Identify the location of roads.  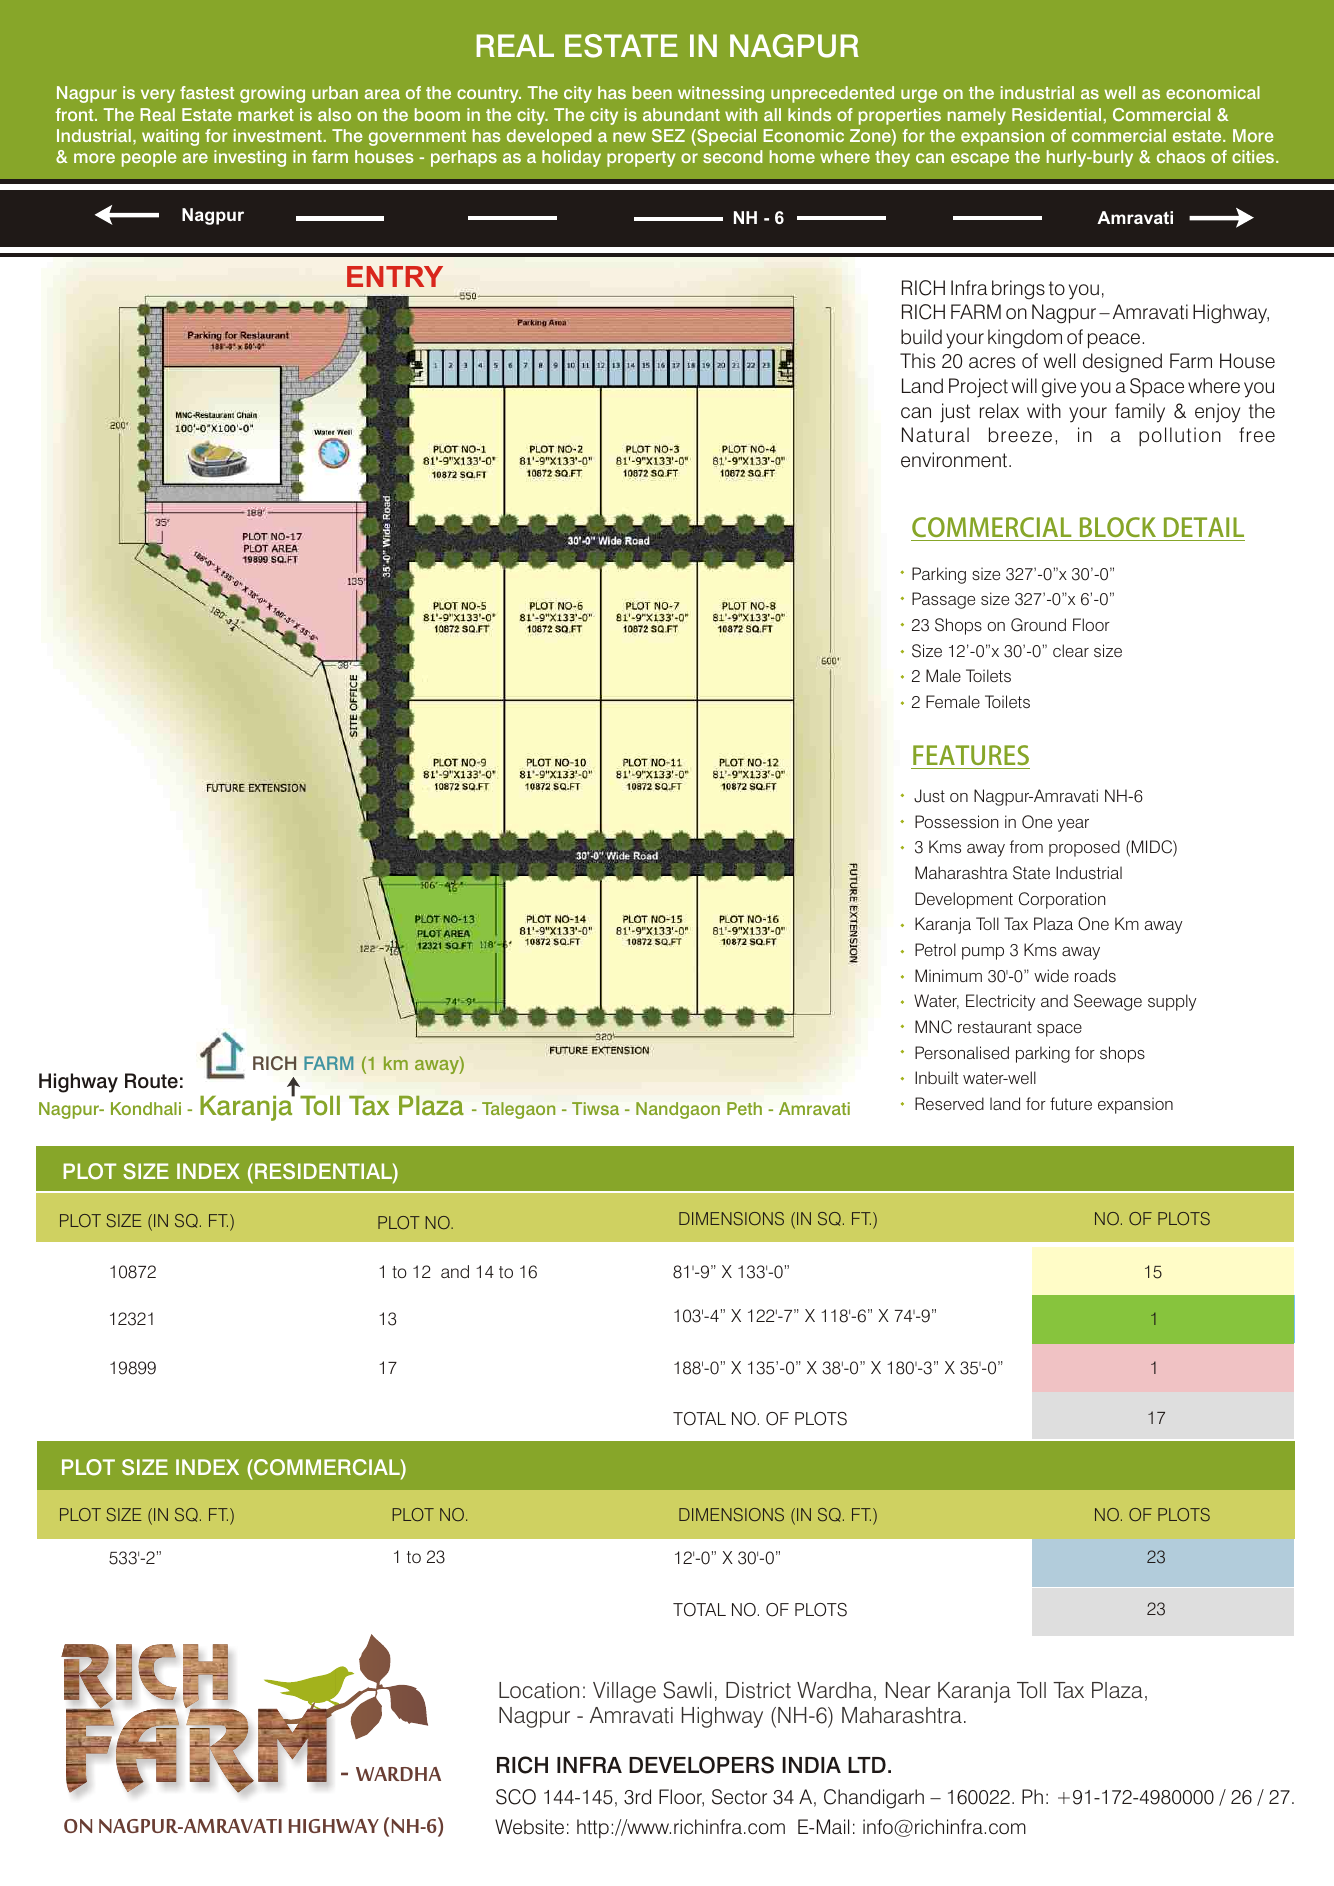
(1095, 975).
